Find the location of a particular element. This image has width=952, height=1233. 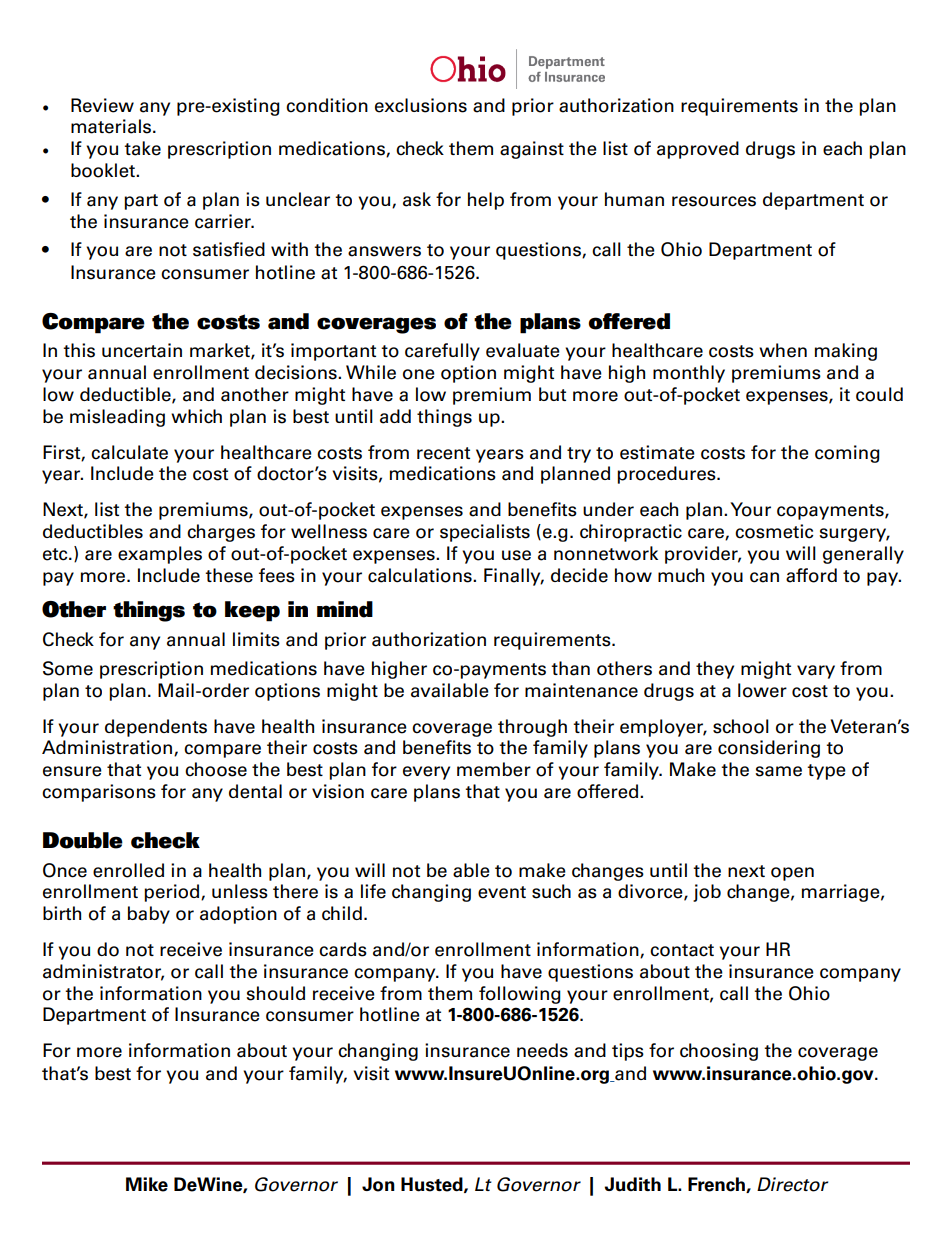

take is located at coordinates (142, 148).
